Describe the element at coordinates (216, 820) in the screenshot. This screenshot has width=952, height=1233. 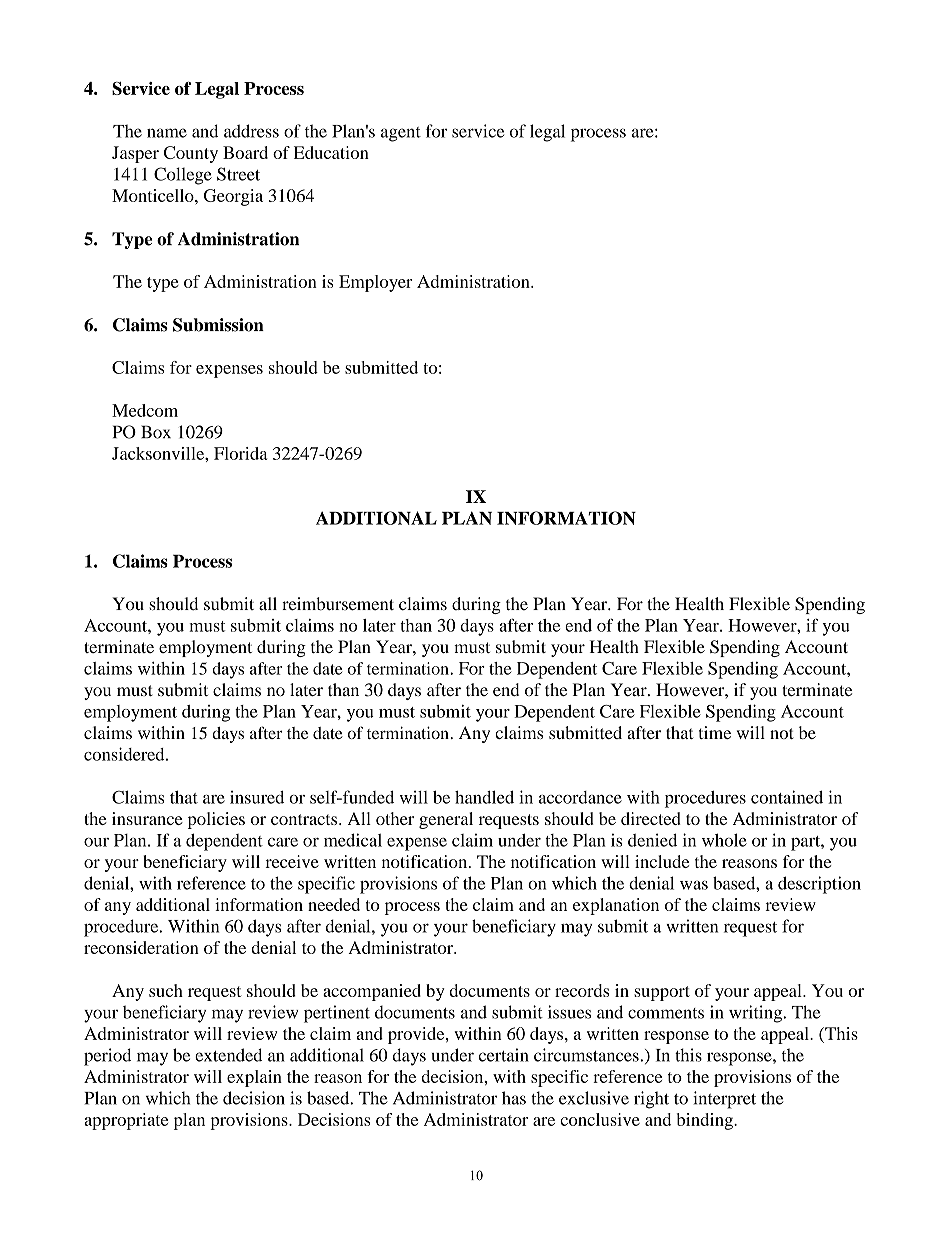
I see `policies` at that location.
